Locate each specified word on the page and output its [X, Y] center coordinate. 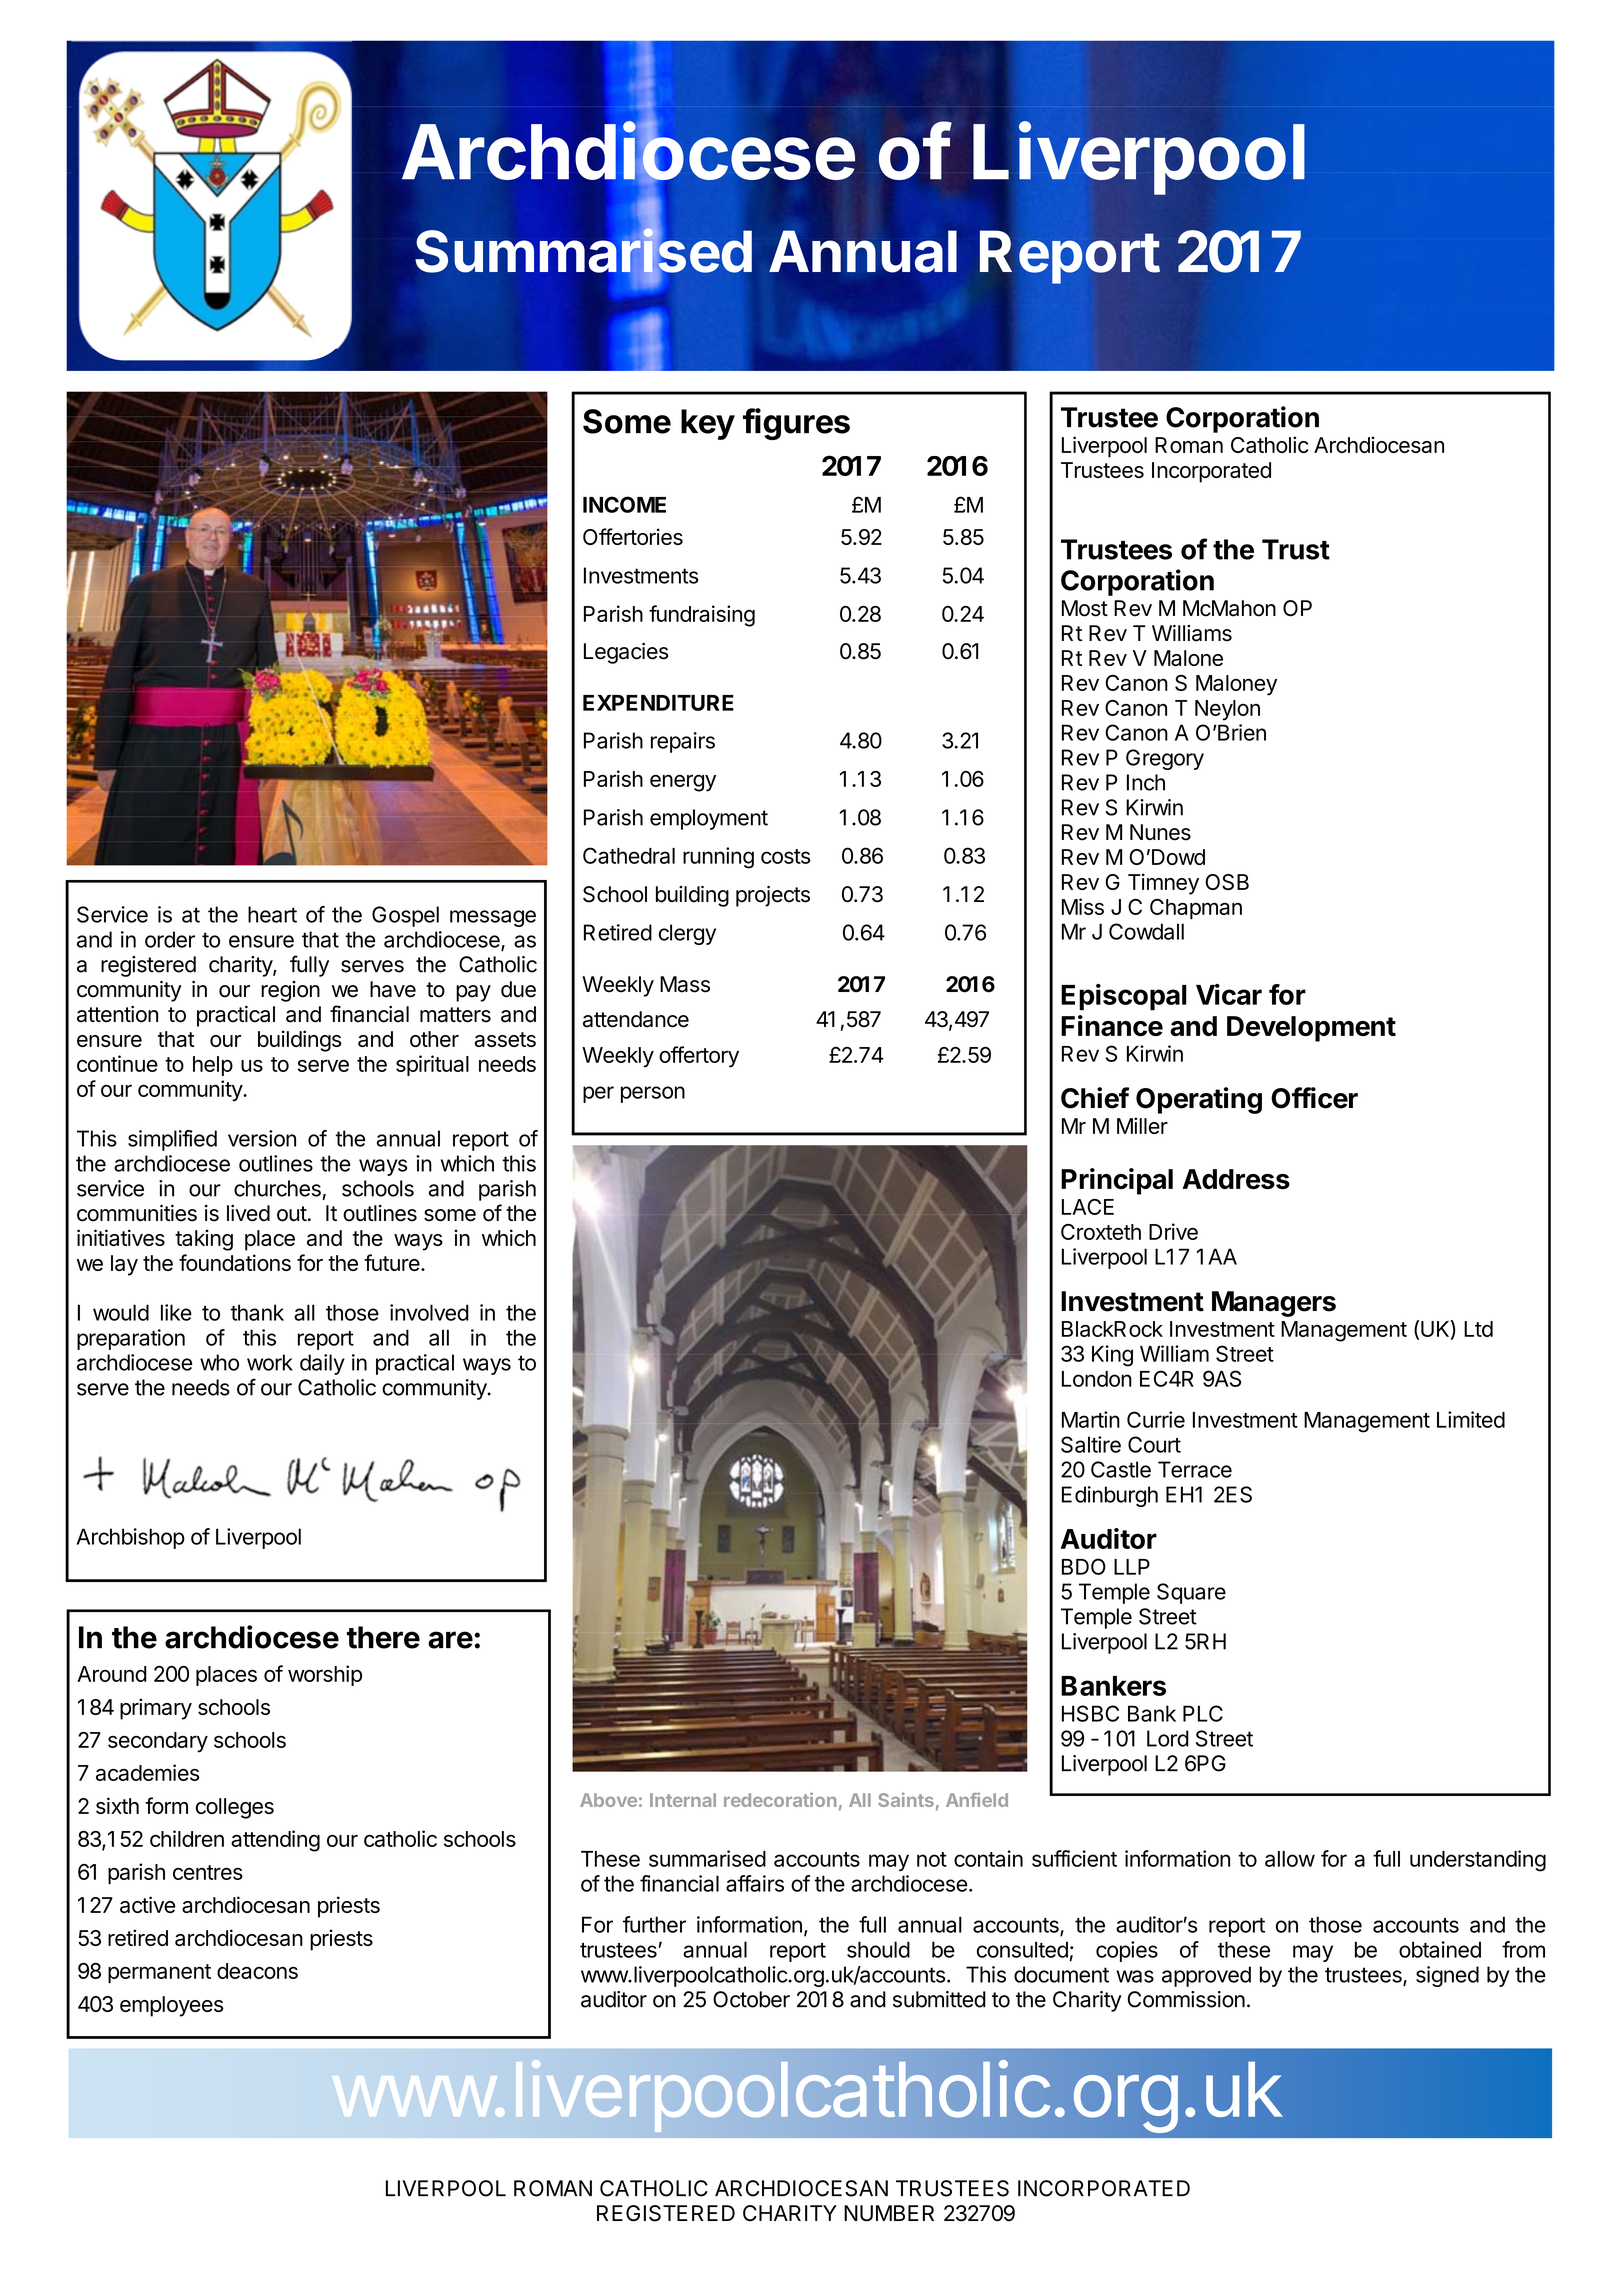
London [1097, 1379]
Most [1085, 608]
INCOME [624, 504]
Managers [1274, 1304]
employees [172, 2006]
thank [257, 1312]
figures [796, 424]
